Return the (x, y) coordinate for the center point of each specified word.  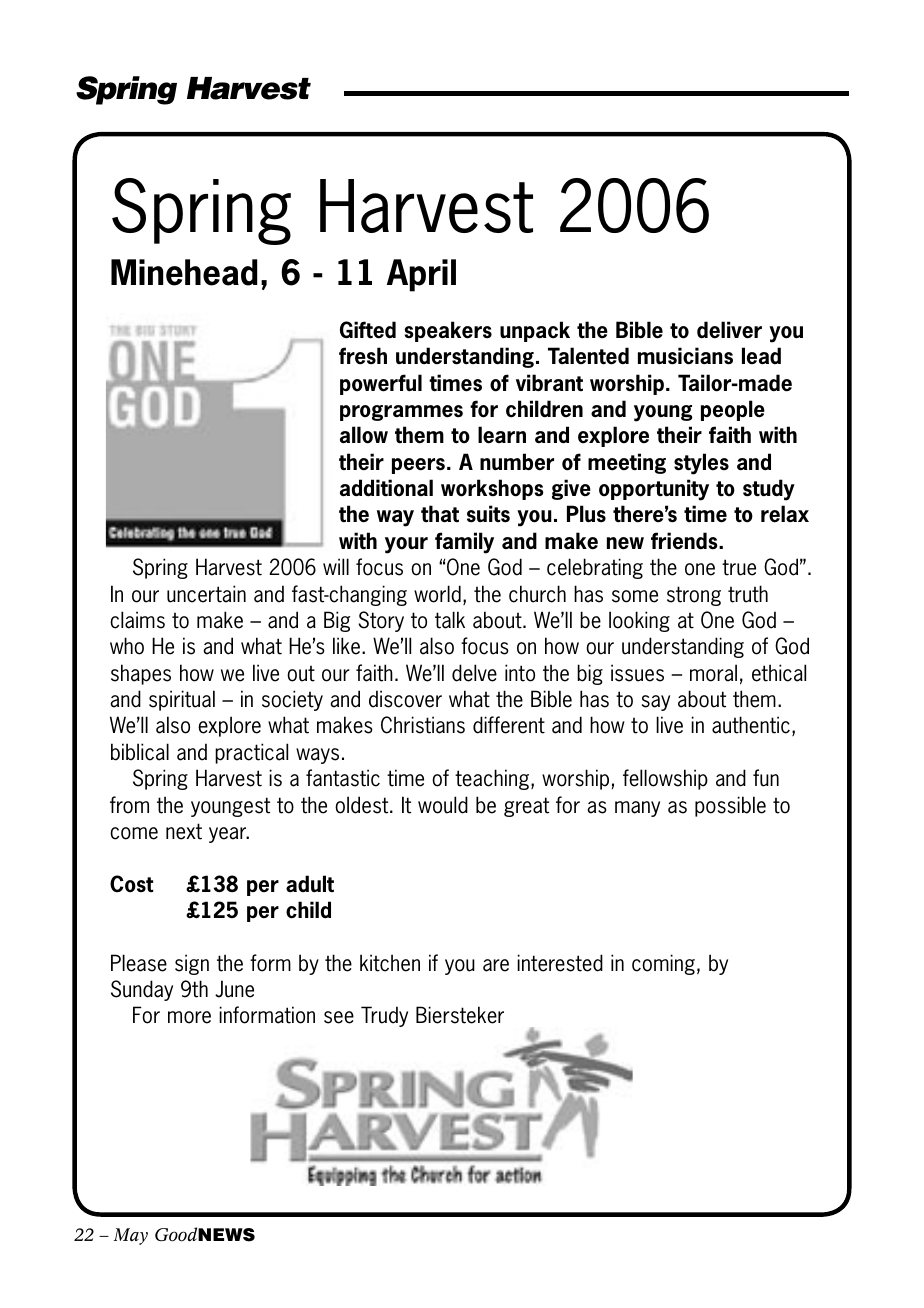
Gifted (368, 330)
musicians (685, 356)
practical (251, 753)
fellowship (665, 779)
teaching (492, 779)
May (131, 1236)
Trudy (384, 1016)
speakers (448, 331)
